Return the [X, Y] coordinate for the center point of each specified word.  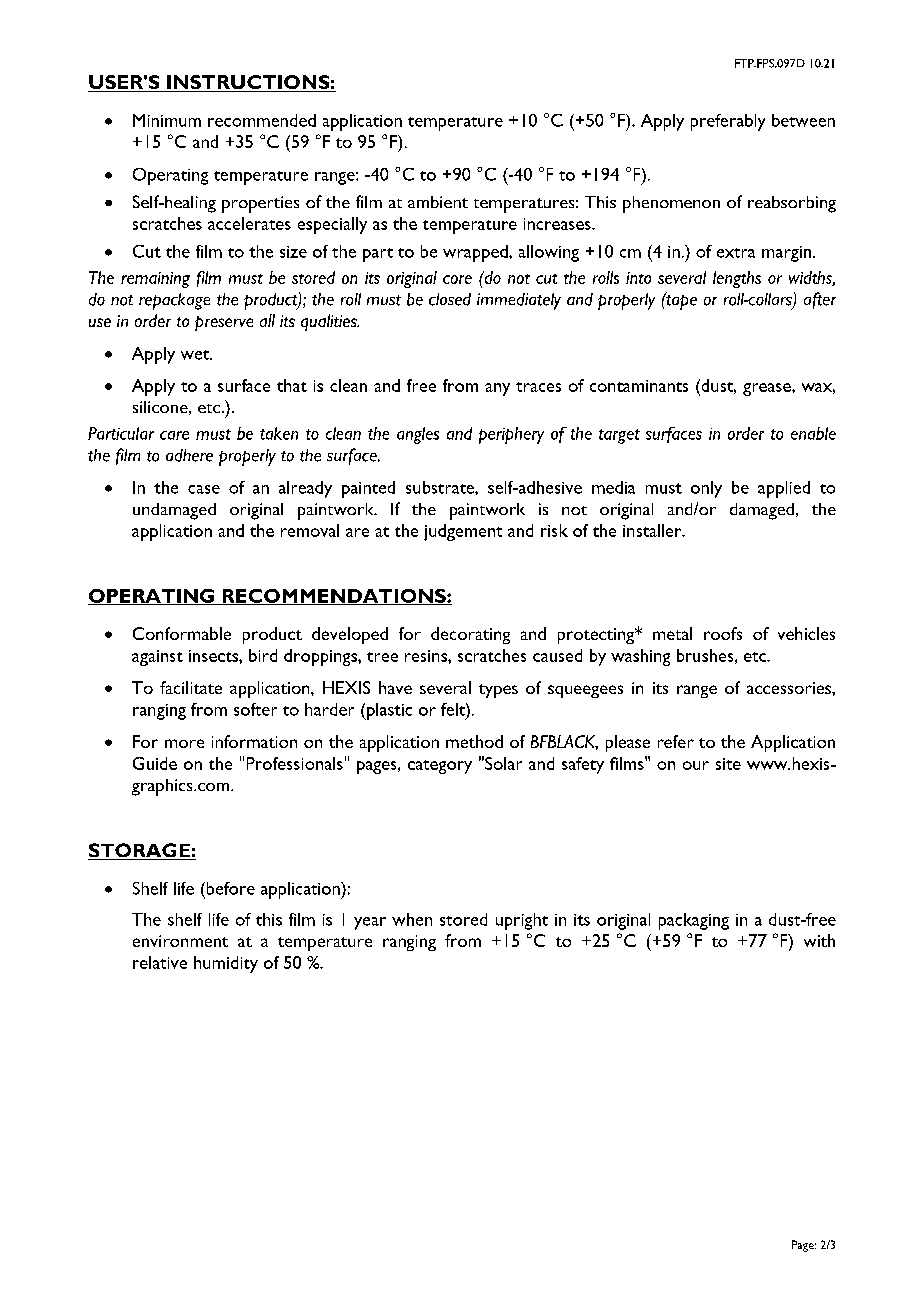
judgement [463, 532]
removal [310, 530]
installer [653, 530]
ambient [438, 202]
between [803, 120]
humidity [226, 964]
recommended [262, 120]
